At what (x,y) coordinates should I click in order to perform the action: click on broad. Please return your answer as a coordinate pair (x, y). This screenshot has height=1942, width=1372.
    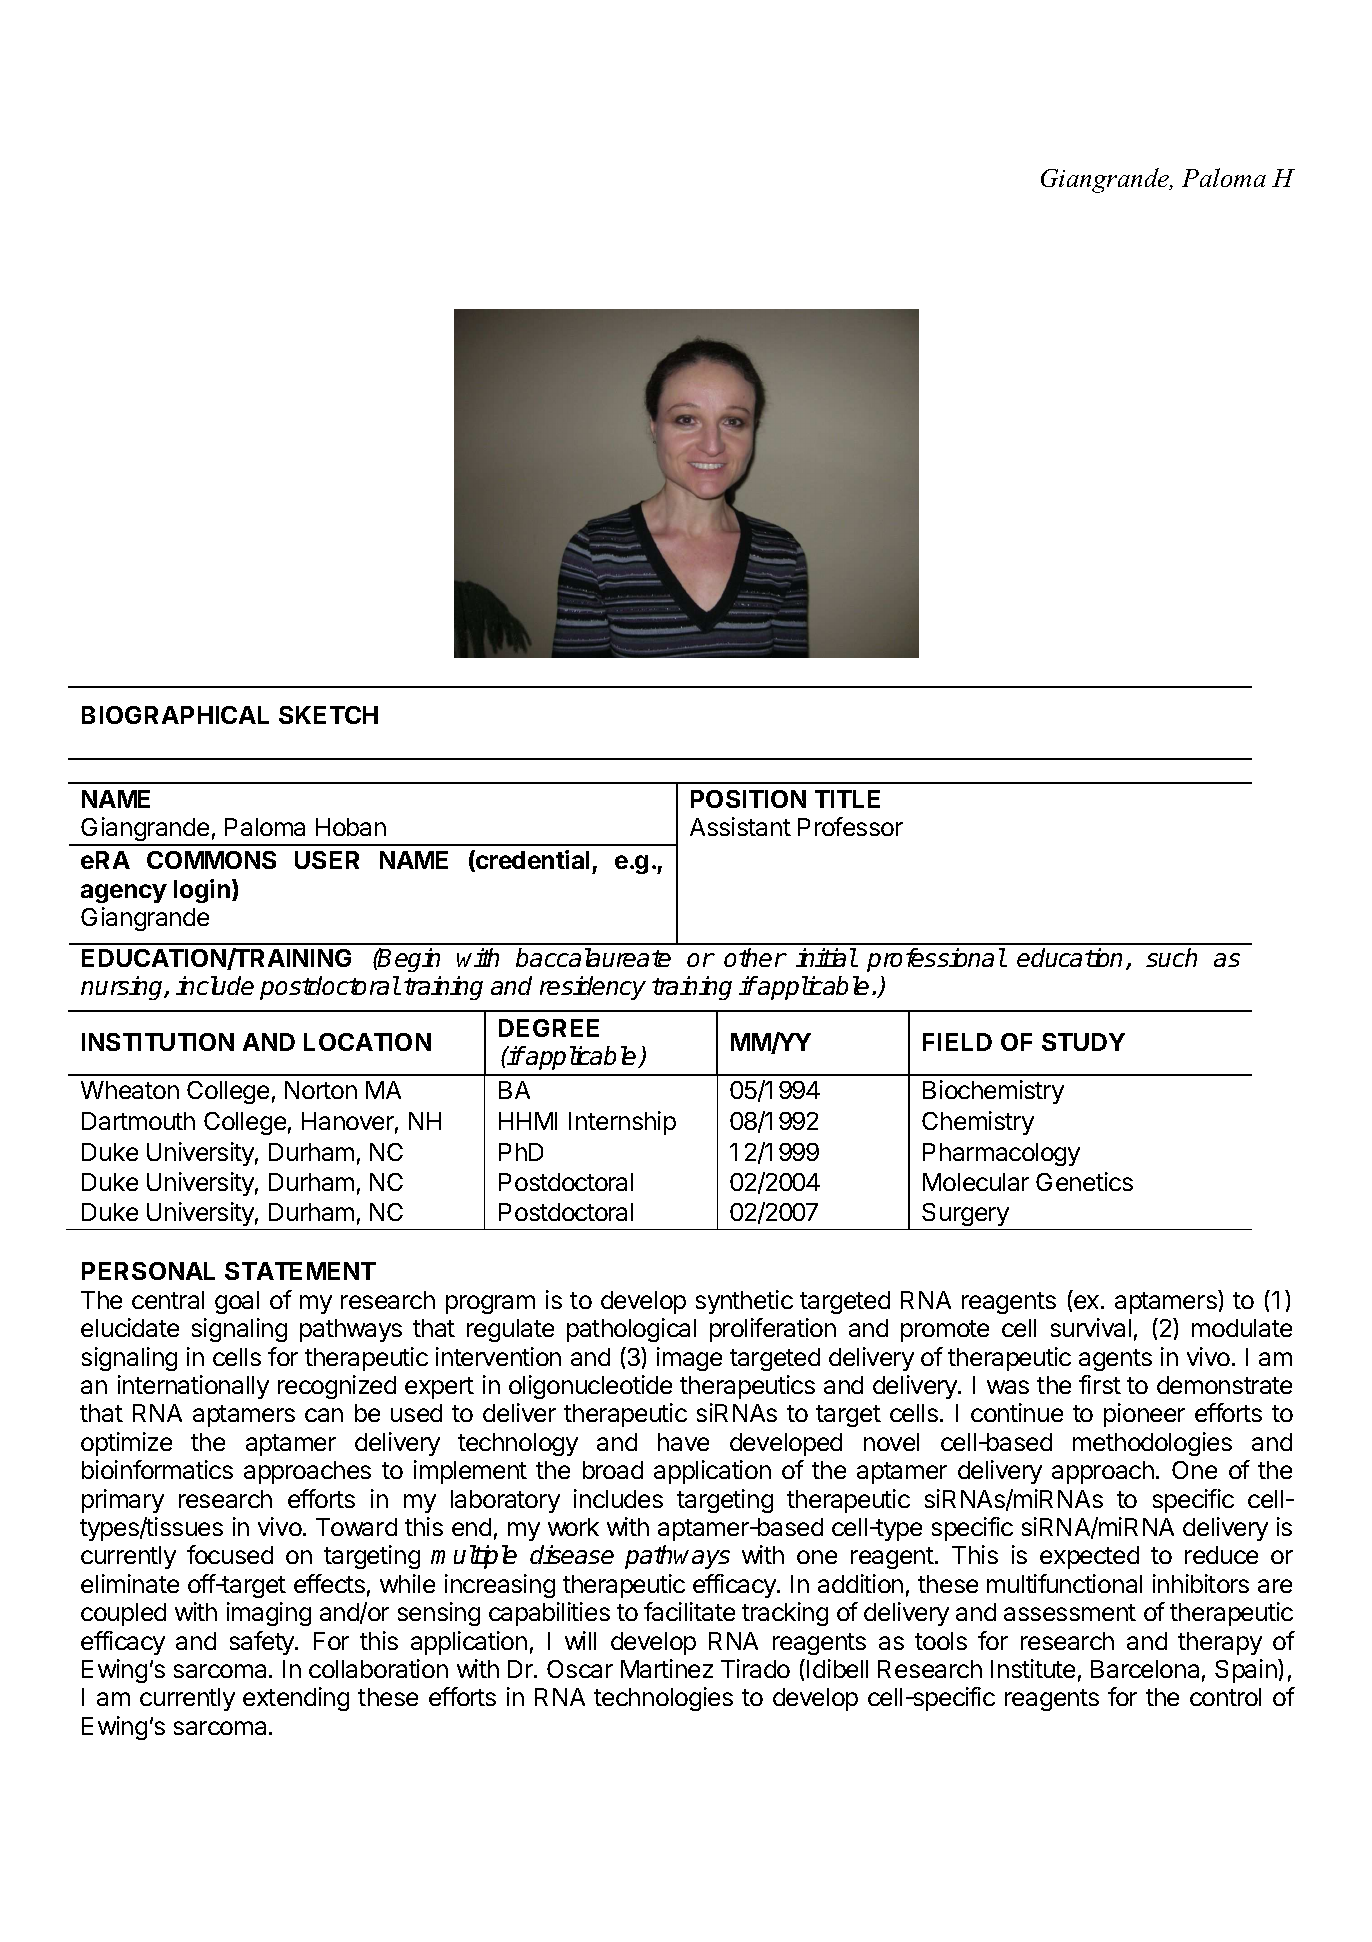
    Looking at the image, I should click on (613, 1470).
